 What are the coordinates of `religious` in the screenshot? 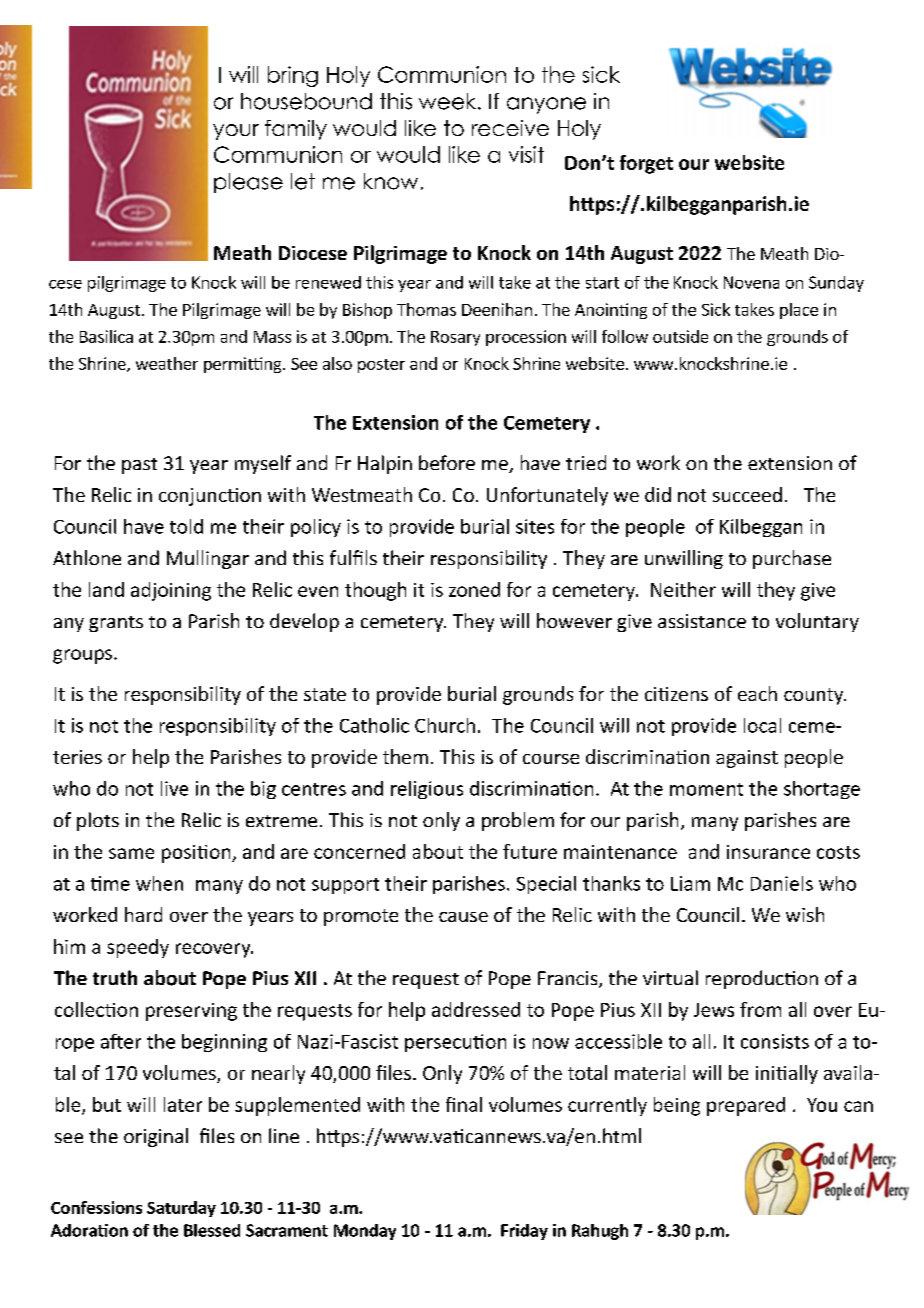 It's located at (427, 790).
